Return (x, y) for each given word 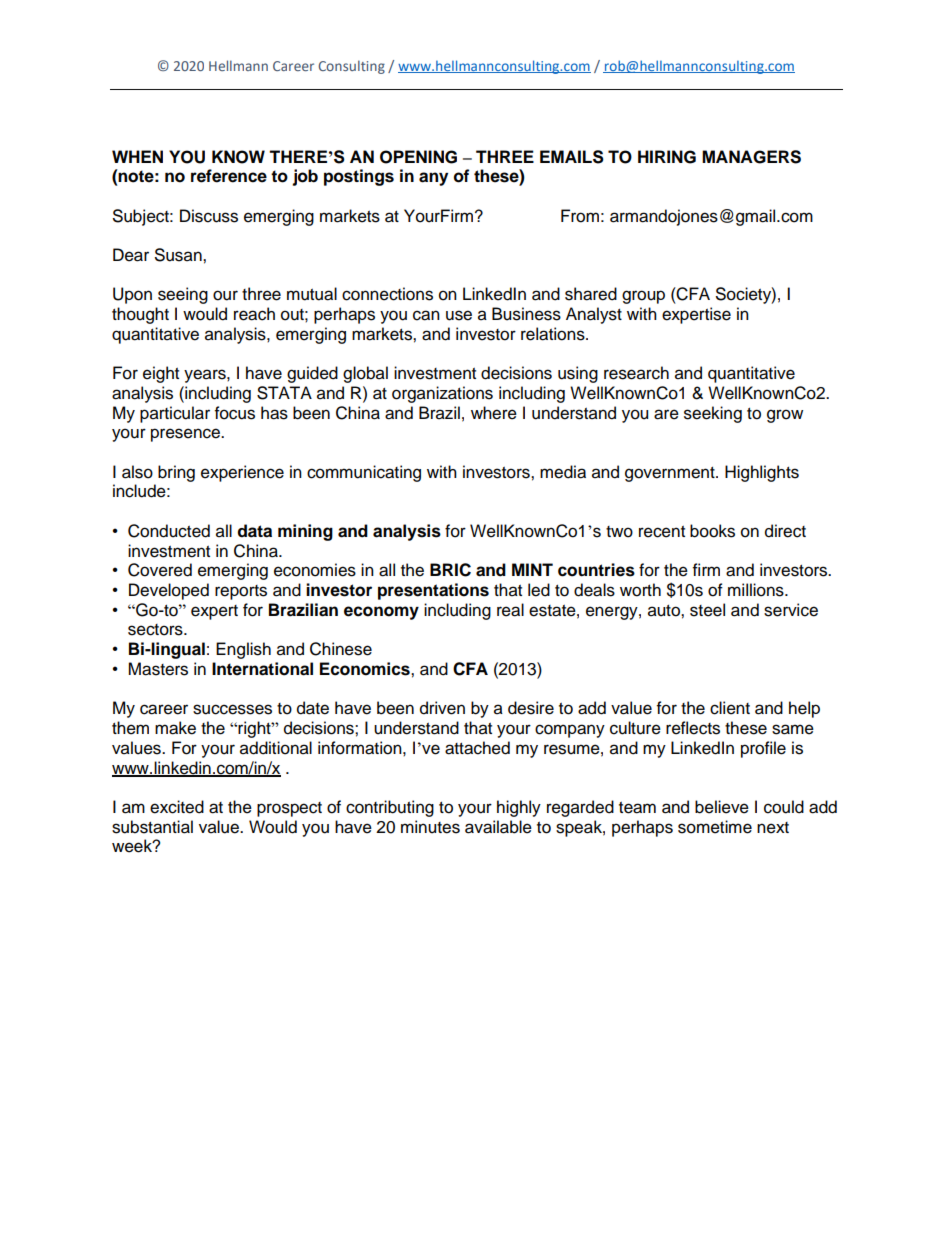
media (563, 472)
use (459, 315)
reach (254, 314)
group (643, 297)
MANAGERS (751, 157)
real (510, 610)
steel (707, 610)
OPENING (418, 157)
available (498, 827)
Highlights (762, 473)
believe (722, 807)
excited (177, 807)
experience (242, 473)
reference (229, 176)
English (243, 650)
